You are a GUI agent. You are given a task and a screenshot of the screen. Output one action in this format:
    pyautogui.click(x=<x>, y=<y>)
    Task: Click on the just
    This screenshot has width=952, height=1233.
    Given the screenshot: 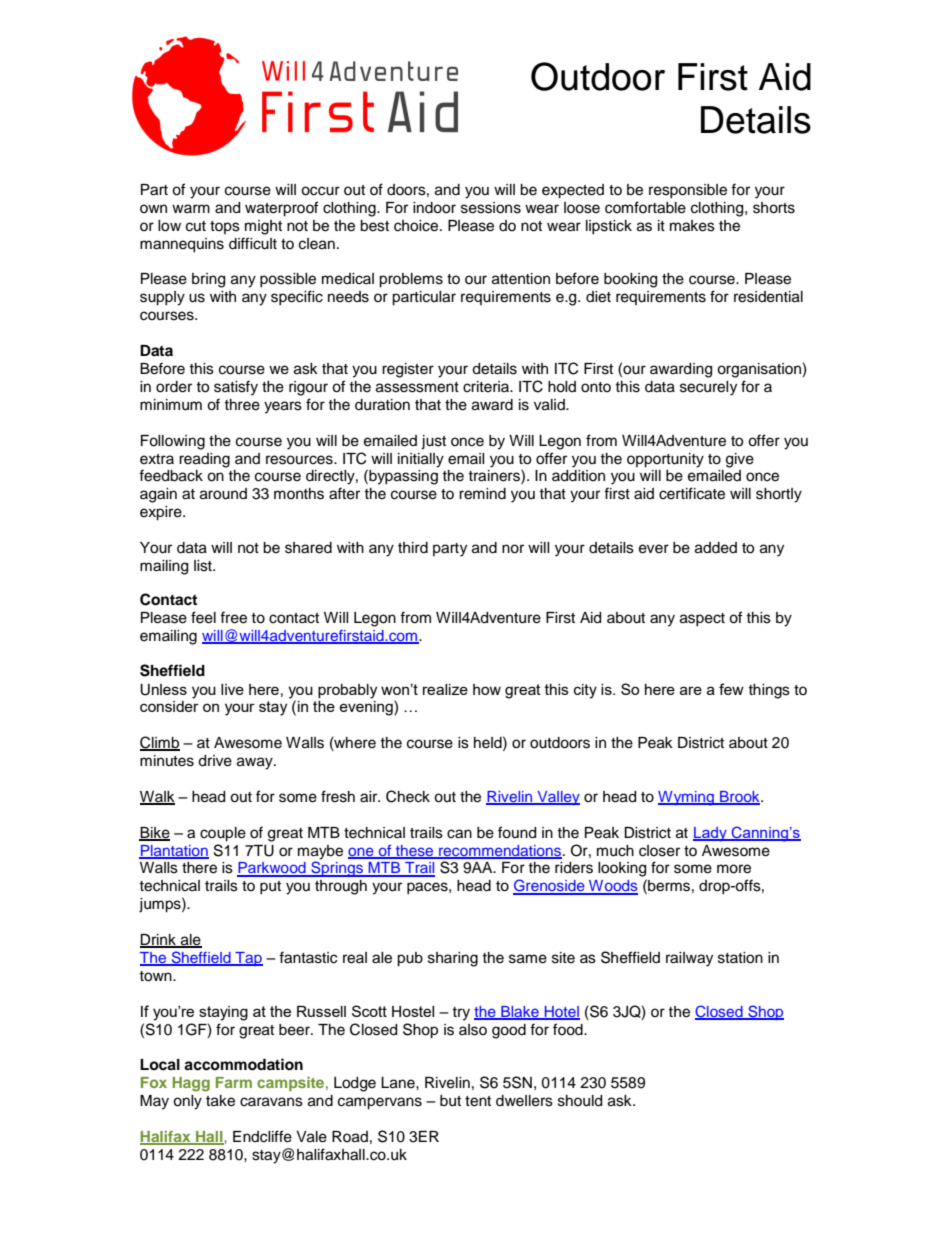 What is the action you would take?
    pyautogui.click(x=433, y=442)
